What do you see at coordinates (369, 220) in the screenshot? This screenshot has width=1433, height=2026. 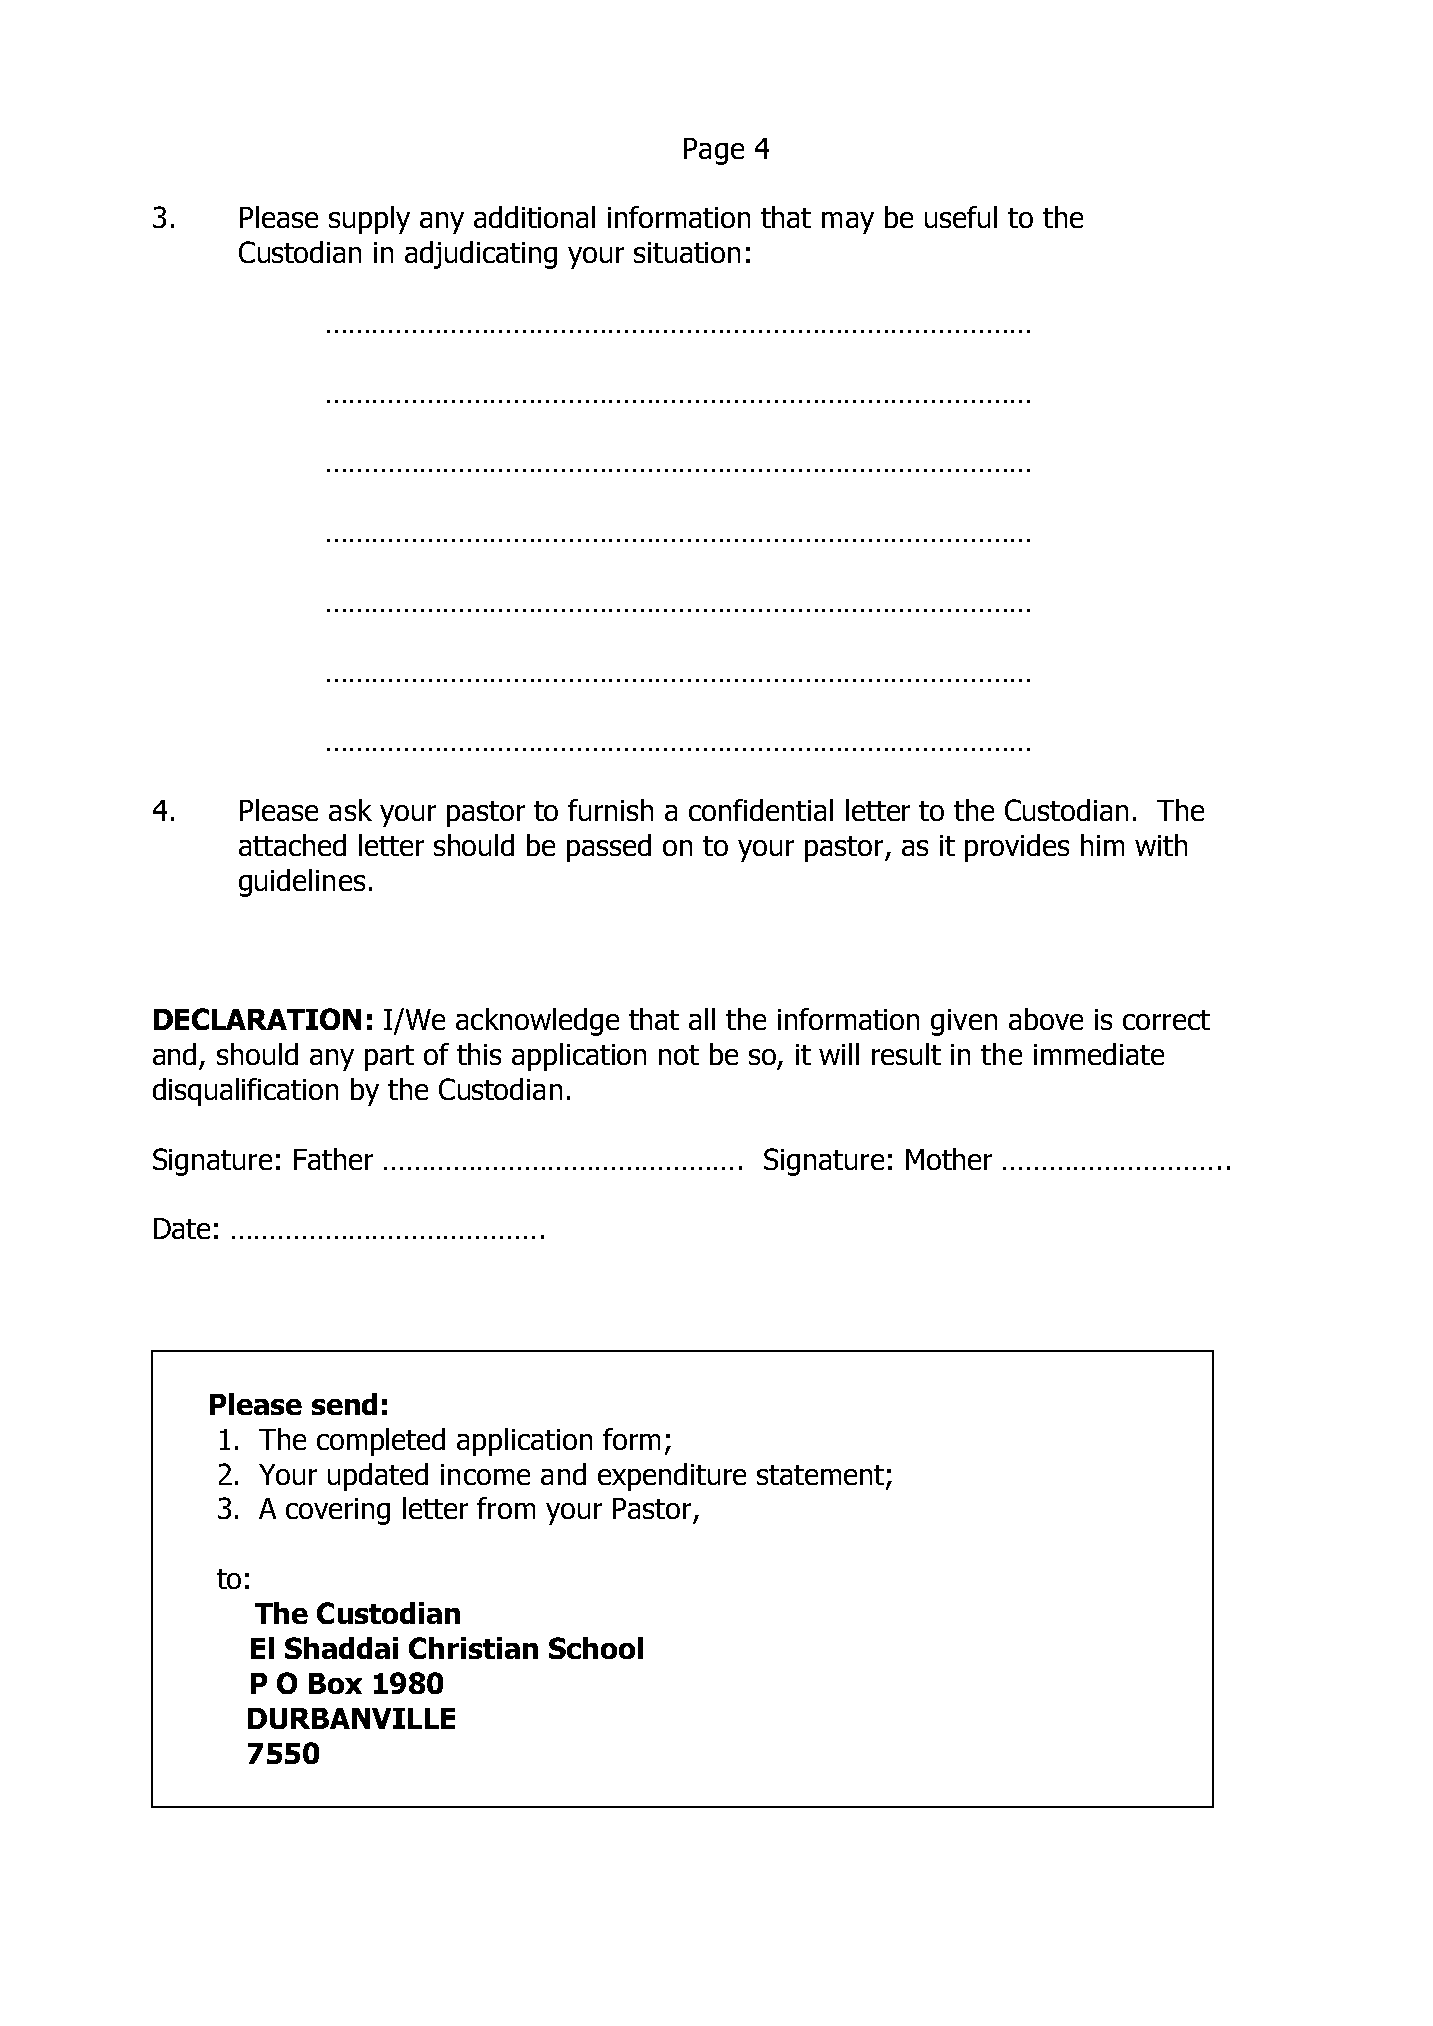 I see `supply` at bounding box center [369, 220].
